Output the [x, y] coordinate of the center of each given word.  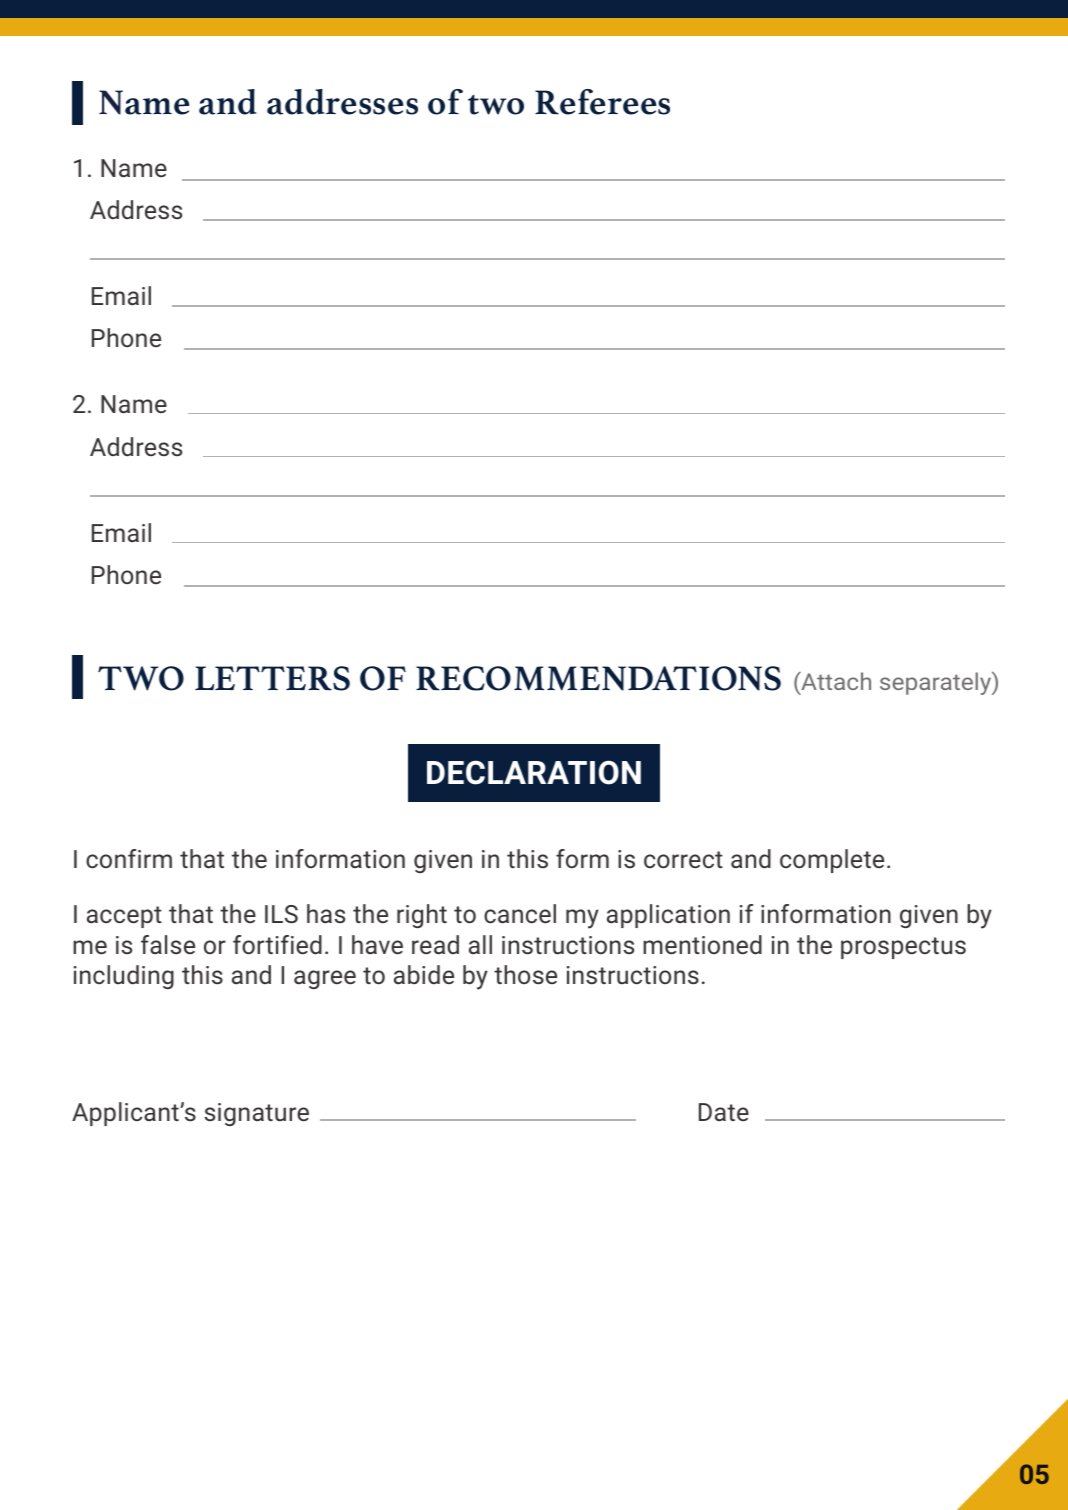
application [668, 916]
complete [832, 861]
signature [256, 1114]
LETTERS [272, 678]
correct [683, 859]
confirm [129, 858]
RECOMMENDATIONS [598, 678]
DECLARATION [534, 772]
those [525, 974]
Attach [835, 681]
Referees [602, 102]
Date [724, 1112]
